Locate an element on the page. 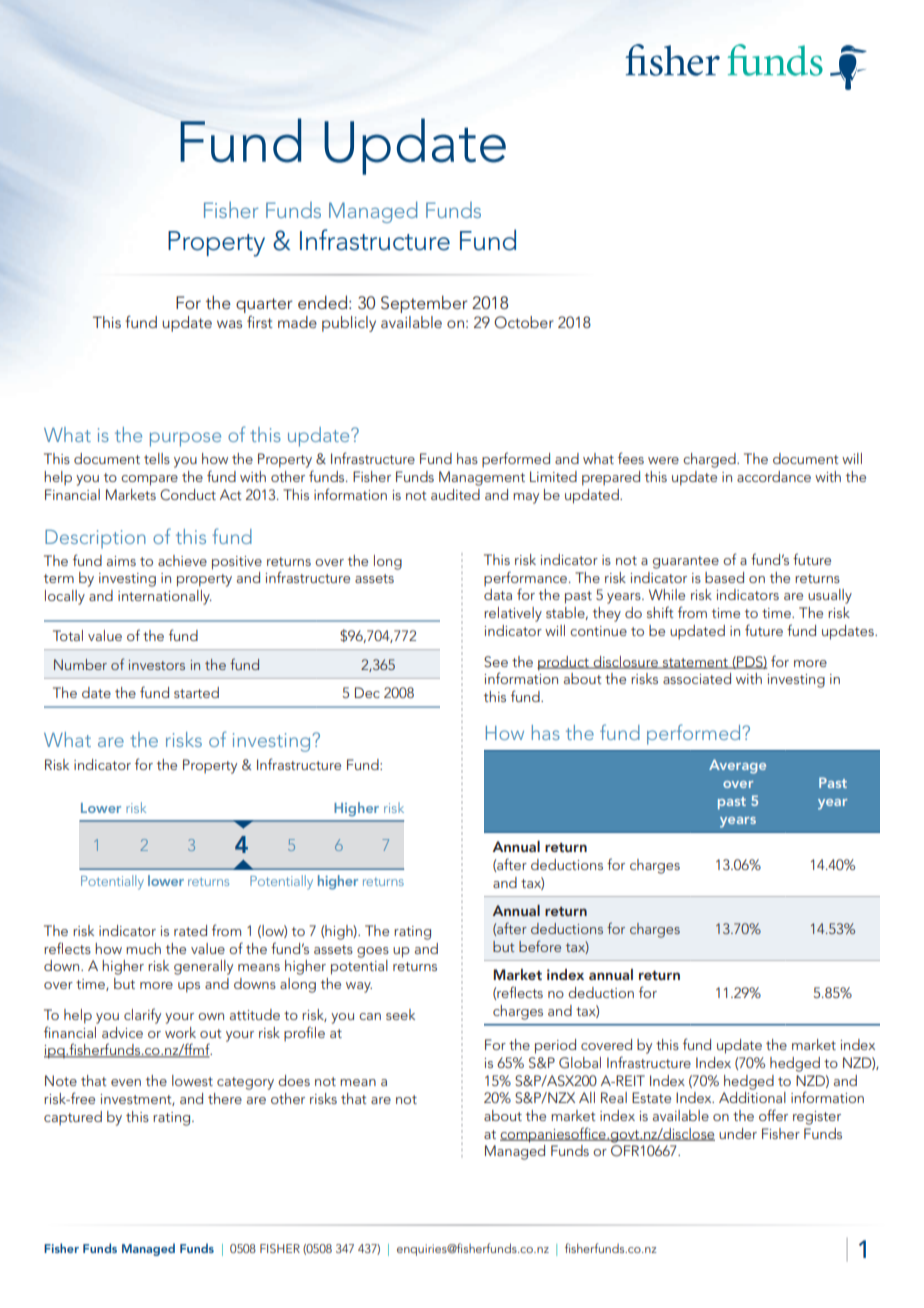 Image resolution: width=924 pixels, height=1308 pixels. Dec is located at coordinates (367, 692).
